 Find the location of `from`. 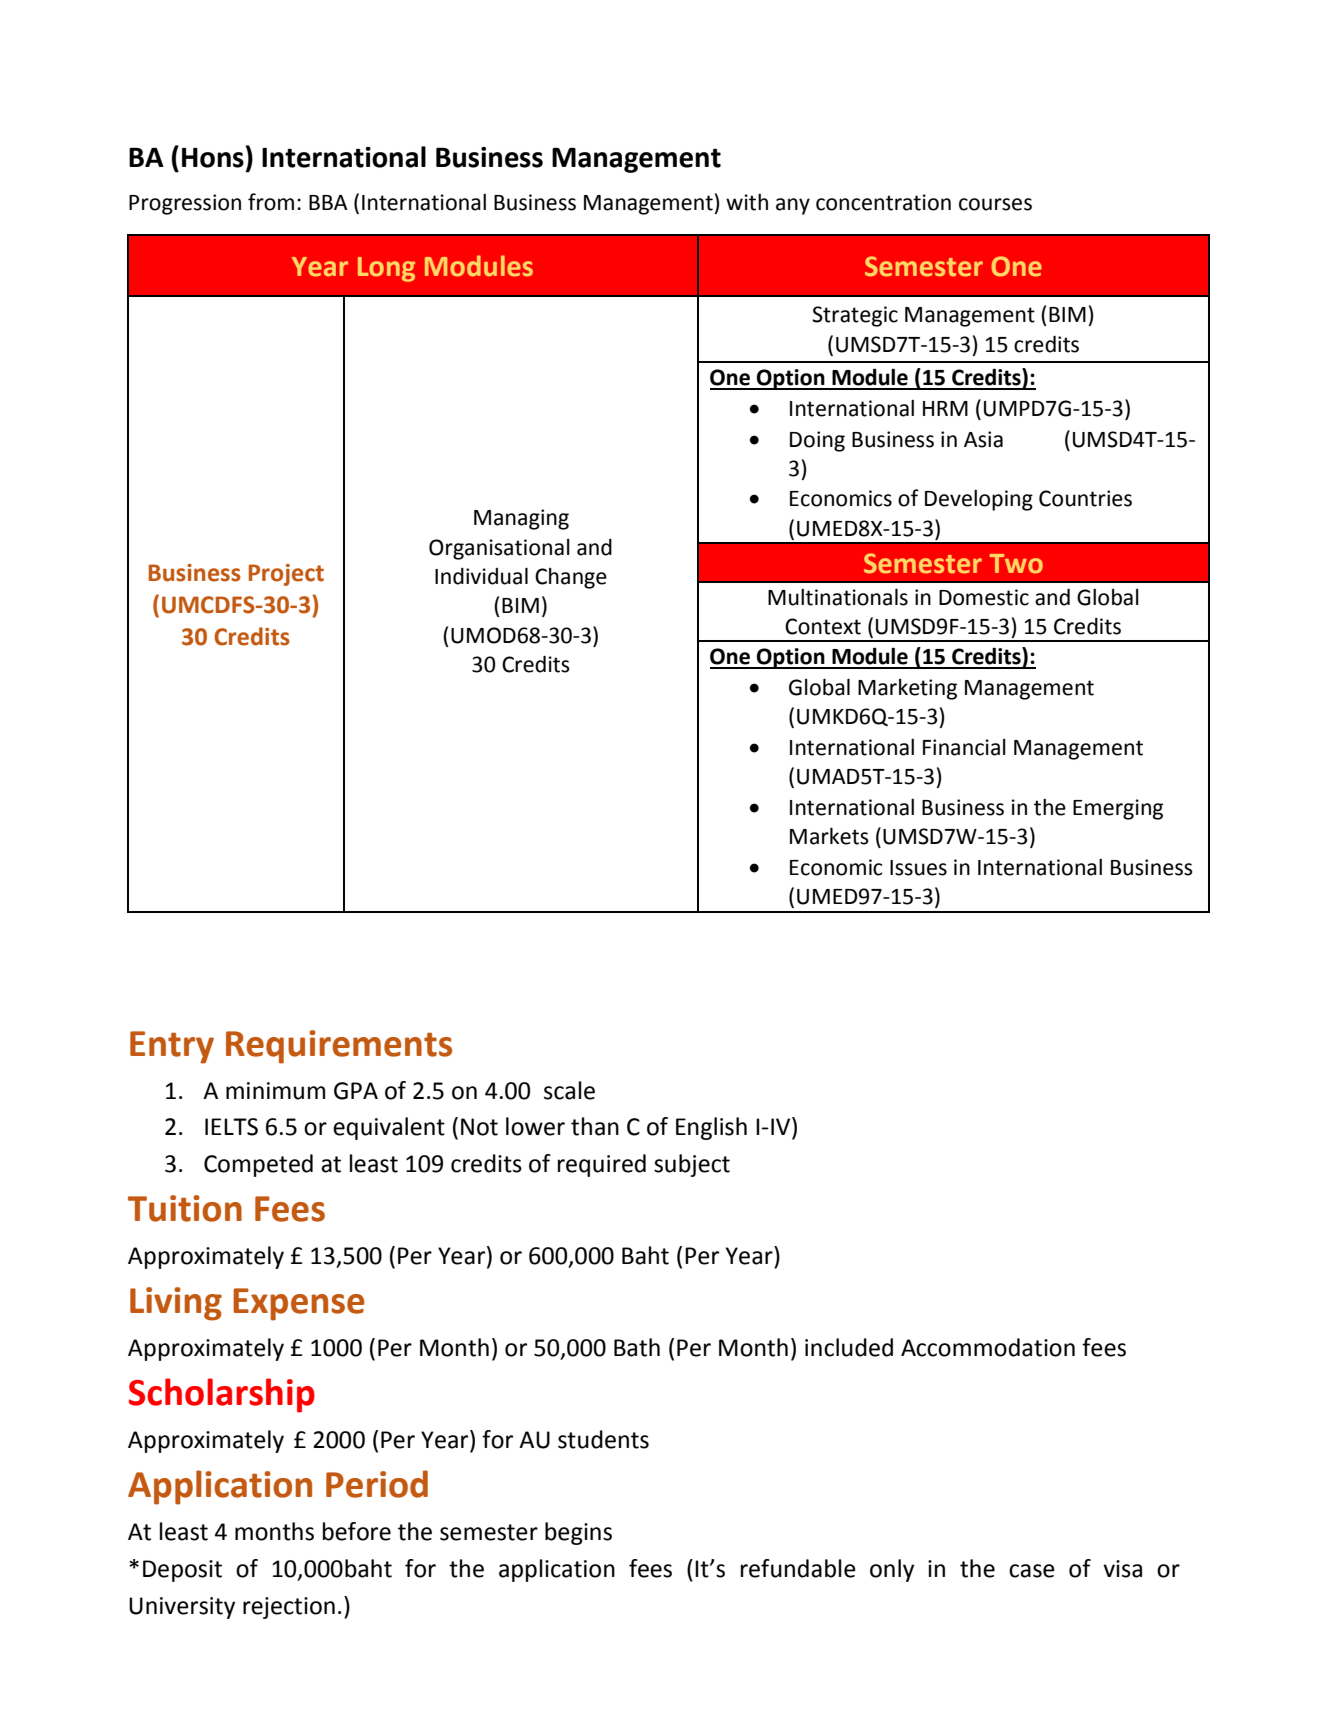

from is located at coordinates (271, 202).
